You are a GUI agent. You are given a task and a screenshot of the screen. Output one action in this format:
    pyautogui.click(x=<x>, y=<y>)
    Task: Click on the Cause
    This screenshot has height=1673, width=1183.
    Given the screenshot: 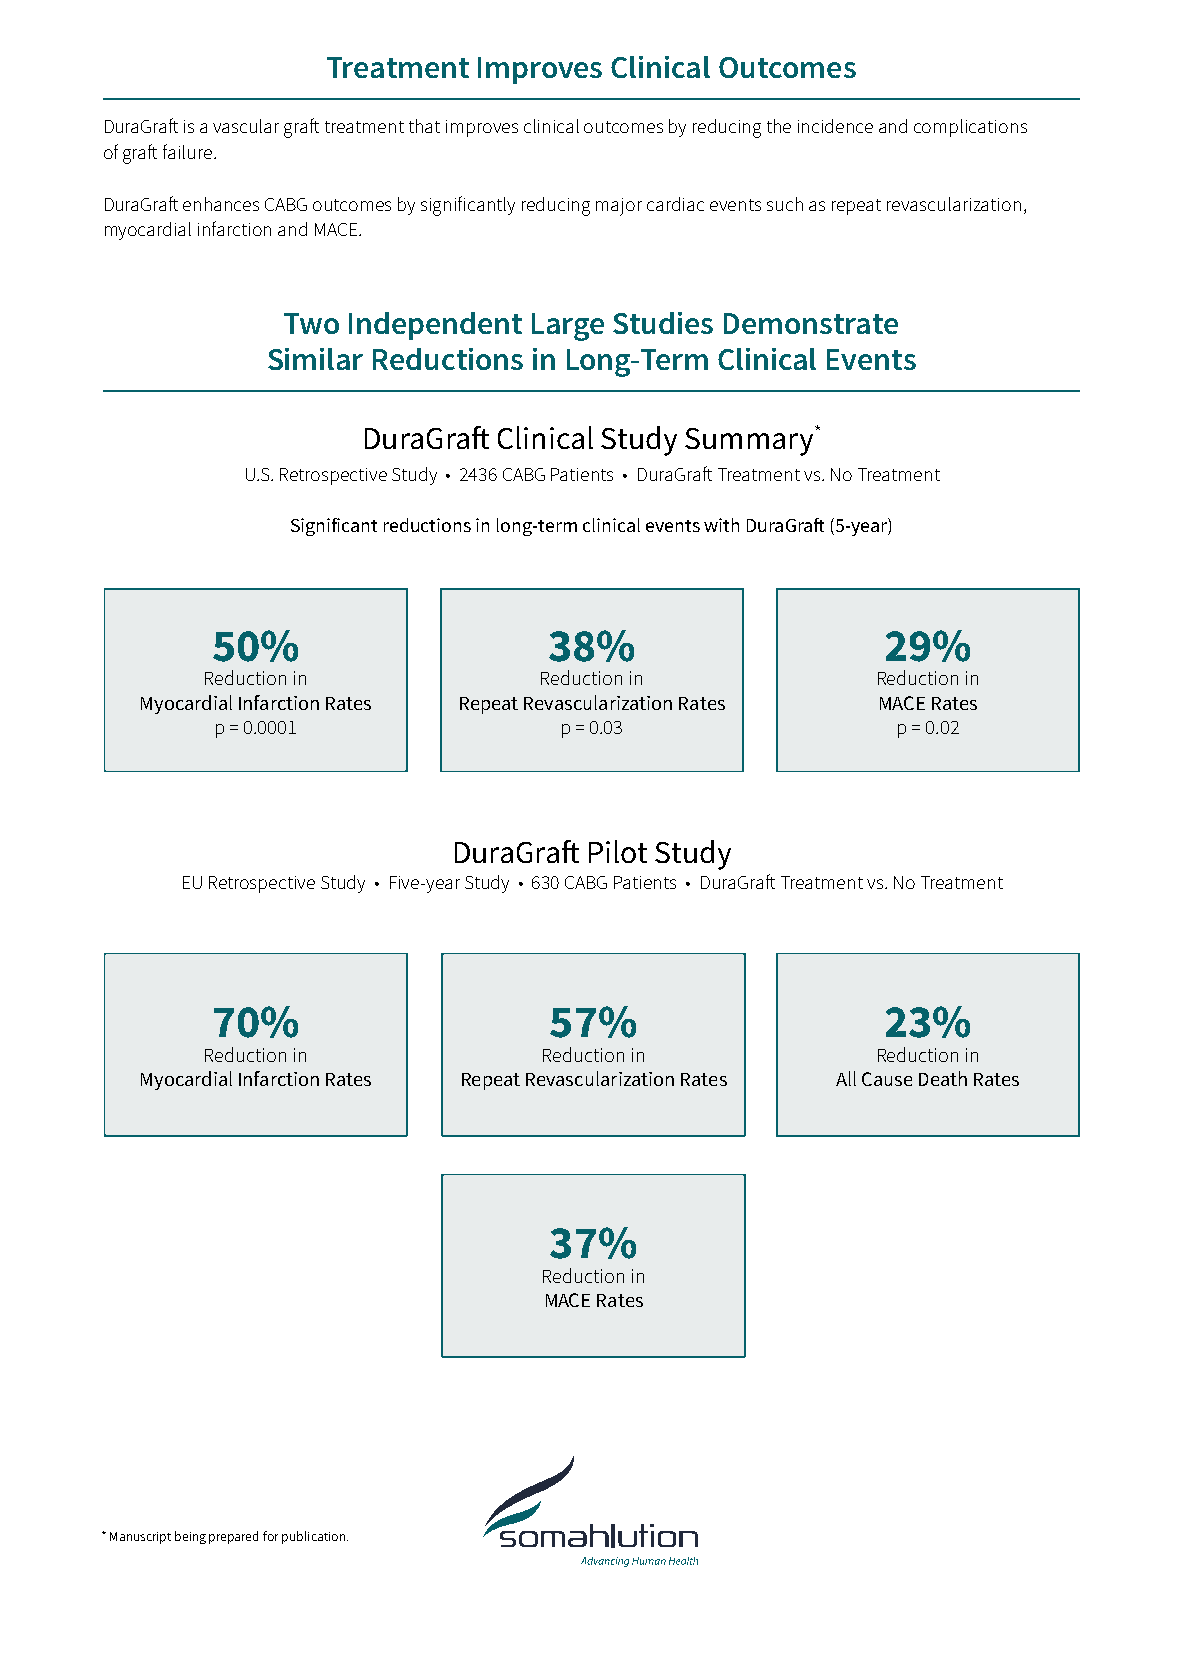 What is the action you would take?
    pyautogui.click(x=887, y=1079)
